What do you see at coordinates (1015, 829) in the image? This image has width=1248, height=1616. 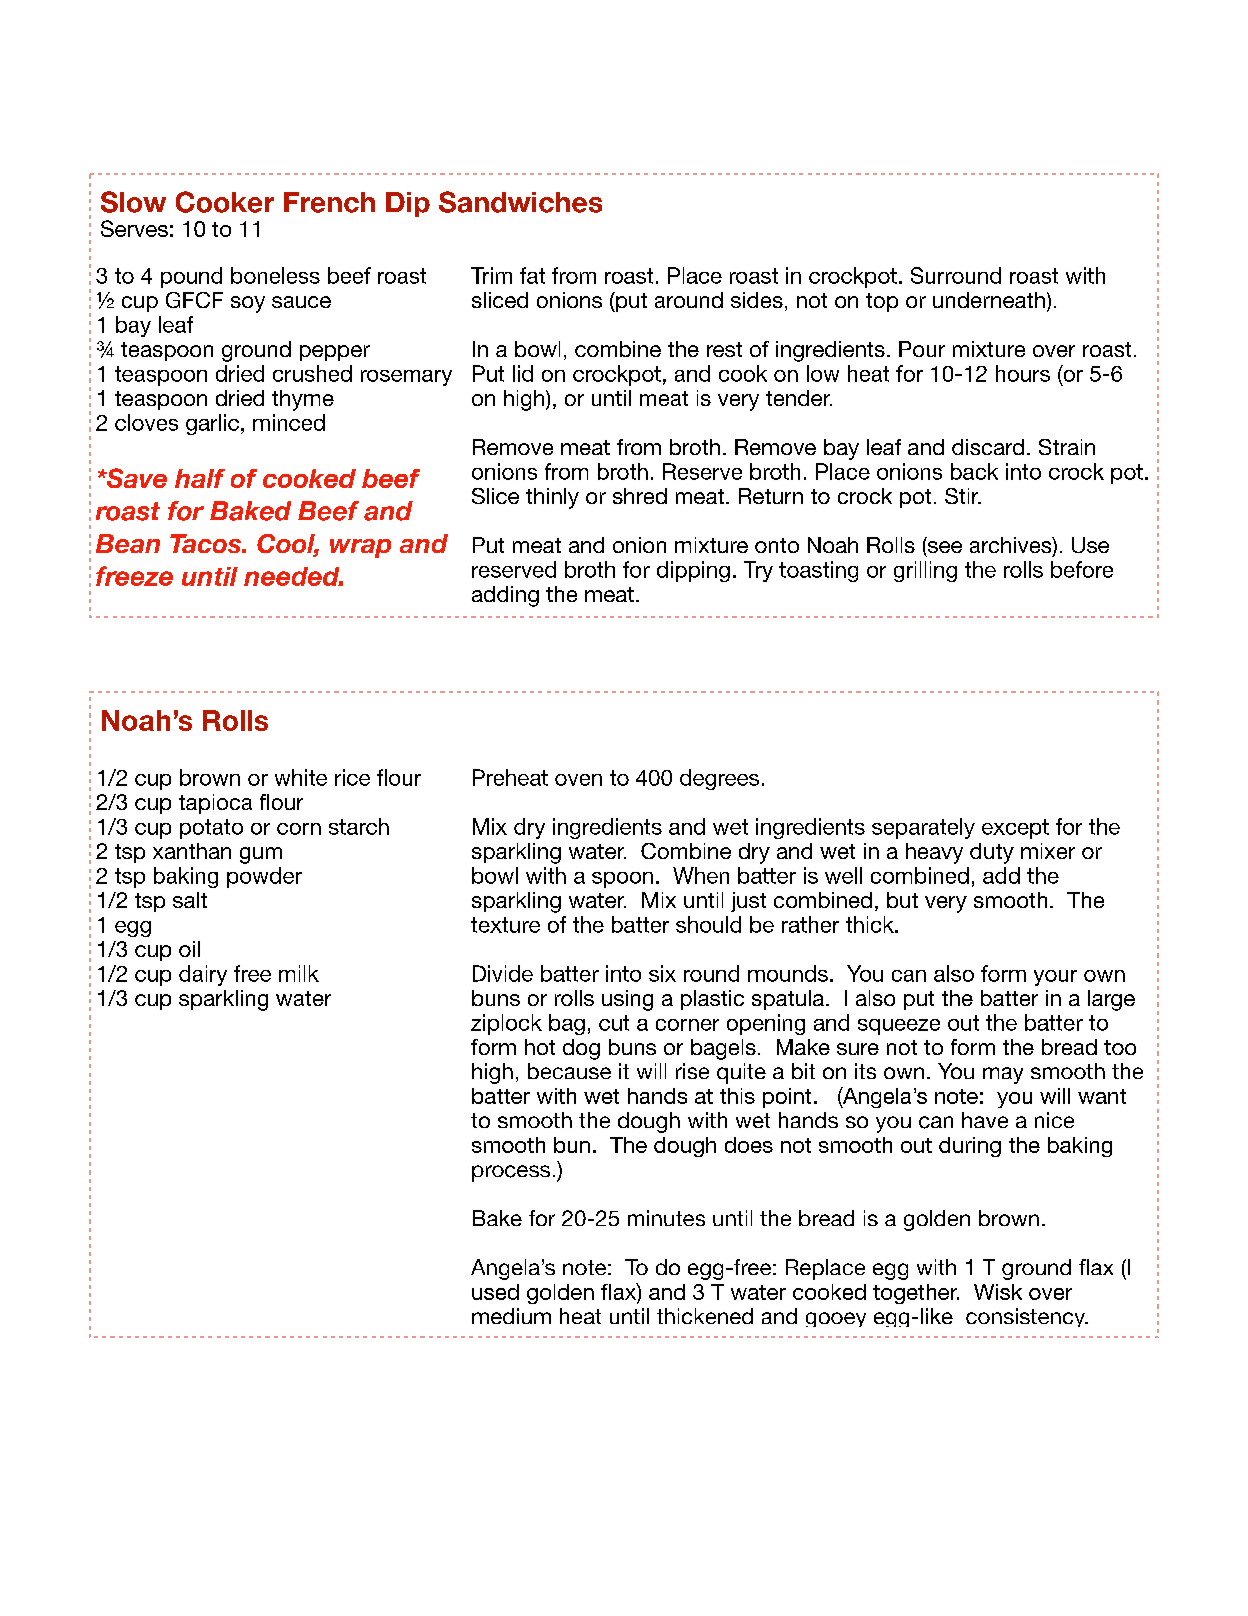 I see `except` at bounding box center [1015, 829].
